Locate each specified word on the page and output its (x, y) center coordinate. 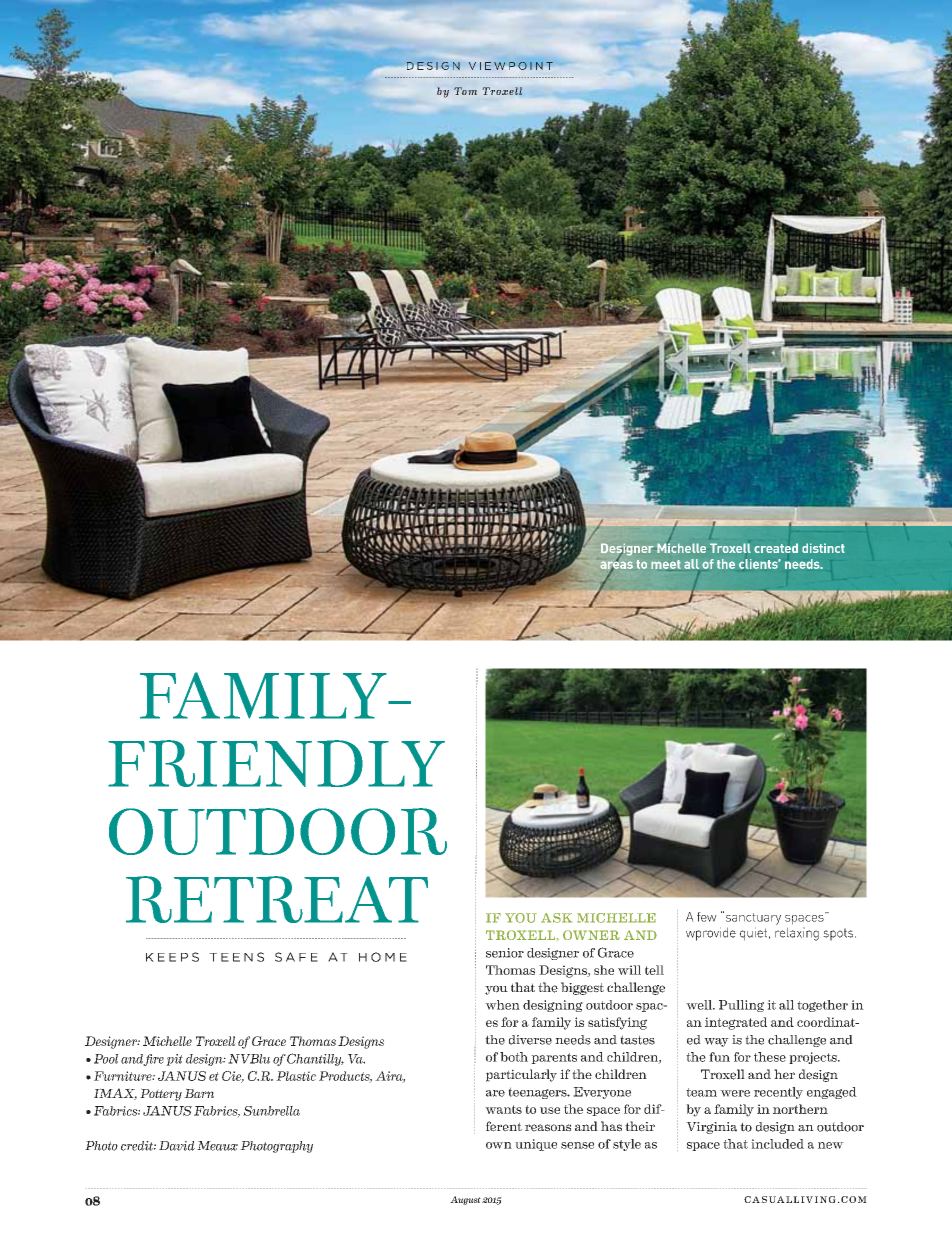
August (465, 1200)
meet (666, 564)
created (776, 548)
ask (556, 918)
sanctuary (752, 918)
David (177, 1146)
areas (616, 565)
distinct (823, 548)
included (777, 1144)
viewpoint (511, 66)
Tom (465, 91)
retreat (277, 899)
